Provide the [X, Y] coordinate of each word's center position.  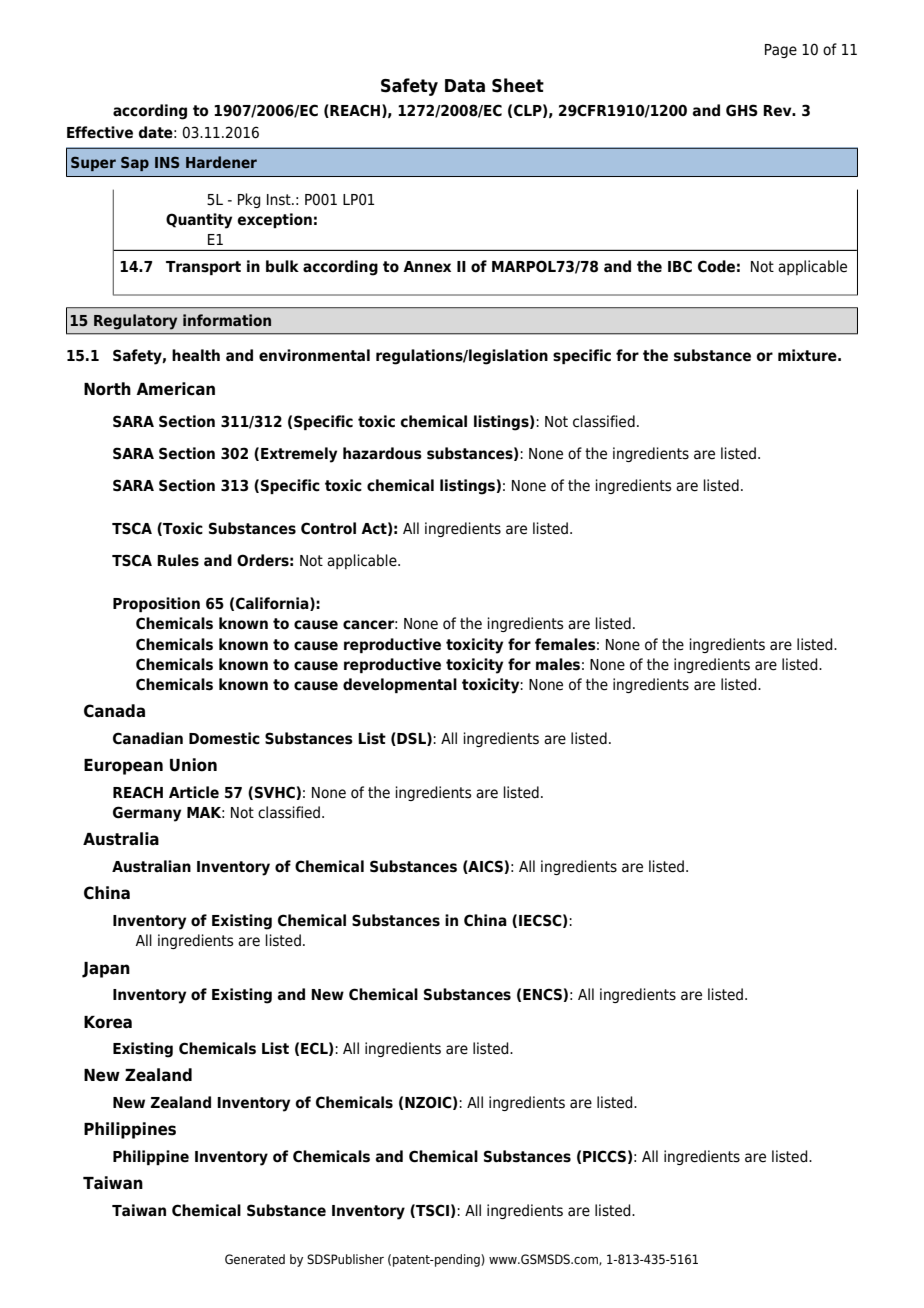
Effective [100, 132]
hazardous [382, 453]
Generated [255, 1259]
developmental [400, 685]
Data [465, 86]
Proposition [156, 604]
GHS [742, 110]
